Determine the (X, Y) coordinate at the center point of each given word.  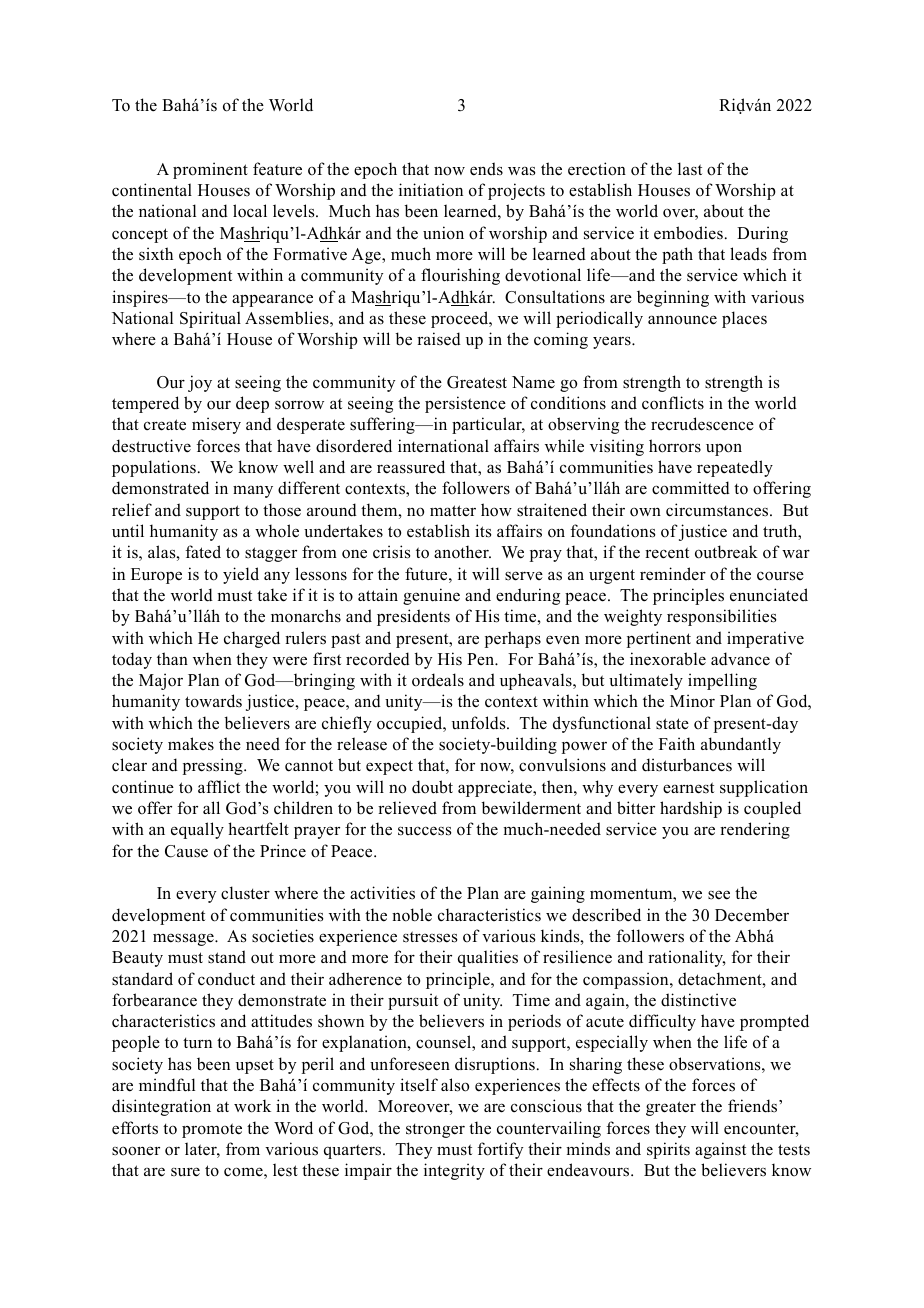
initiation (431, 190)
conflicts (673, 403)
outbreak (726, 552)
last (690, 168)
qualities (488, 958)
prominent (210, 170)
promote (212, 1130)
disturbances (687, 765)
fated (203, 551)
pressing (214, 766)
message (184, 939)
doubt (432, 787)
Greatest (477, 382)
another (462, 552)
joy (200, 383)
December (752, 915)
